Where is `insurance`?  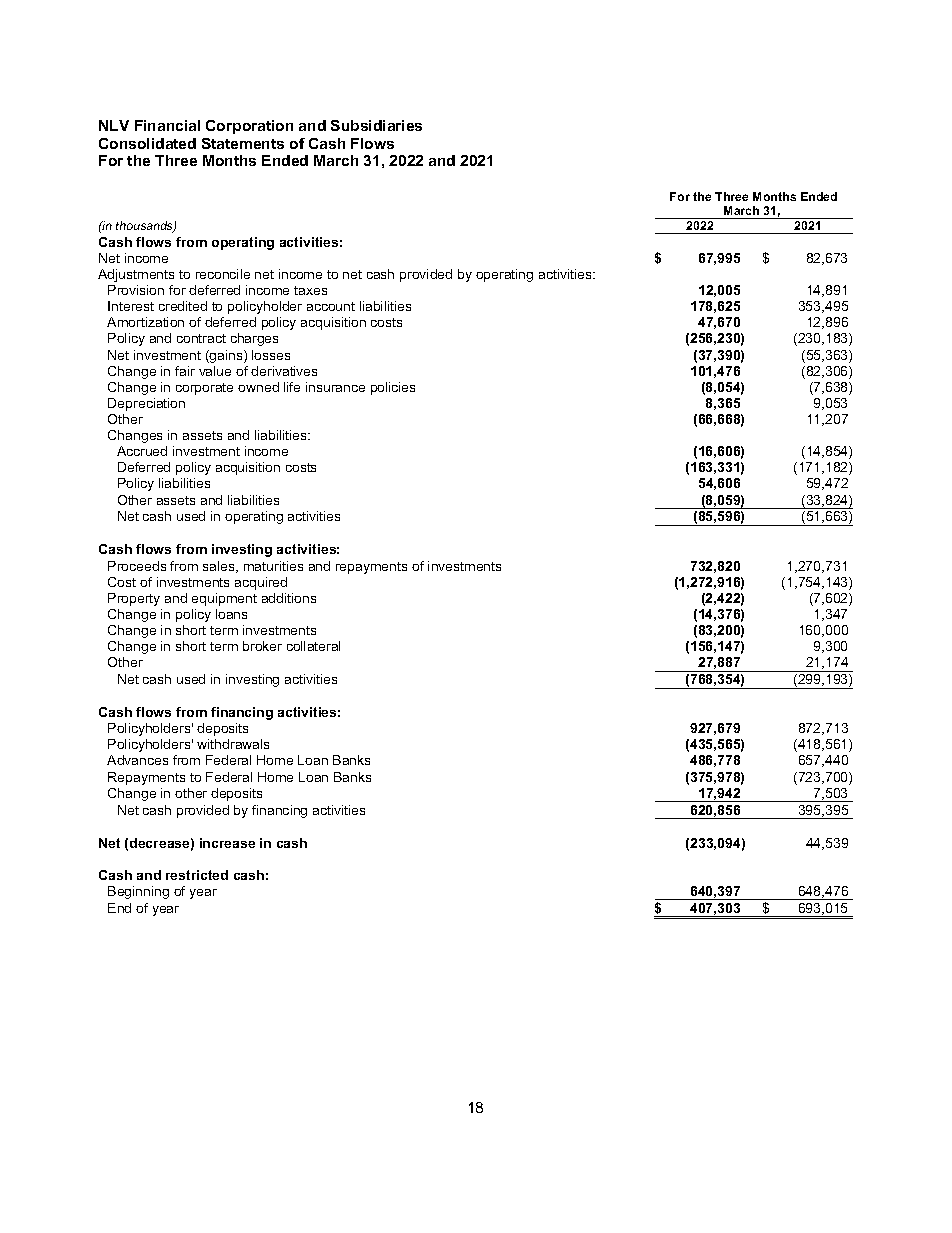
insurance is located at coordinates (335, 387).
